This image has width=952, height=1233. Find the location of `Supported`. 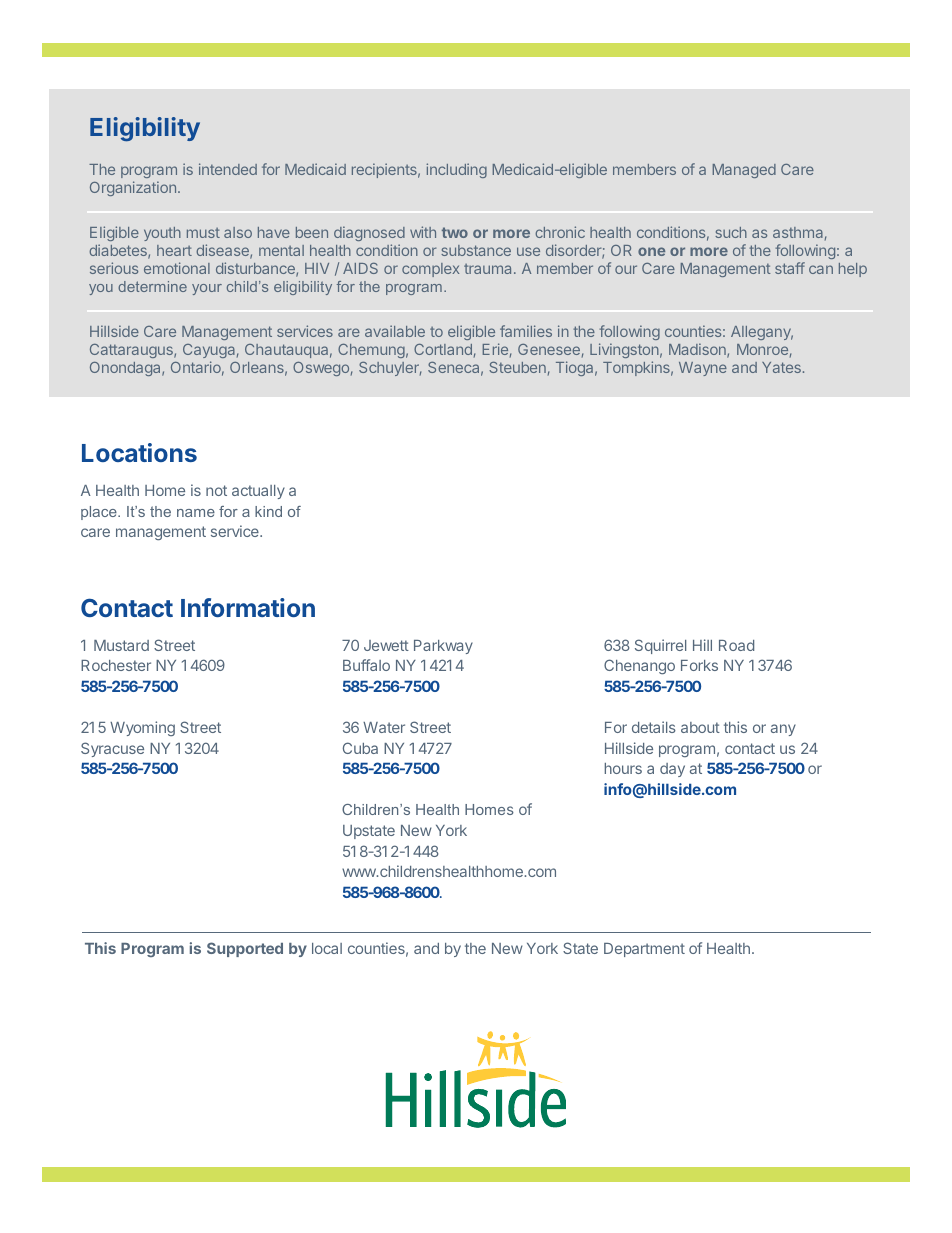

Supported is located at coordinates (245, 949).
